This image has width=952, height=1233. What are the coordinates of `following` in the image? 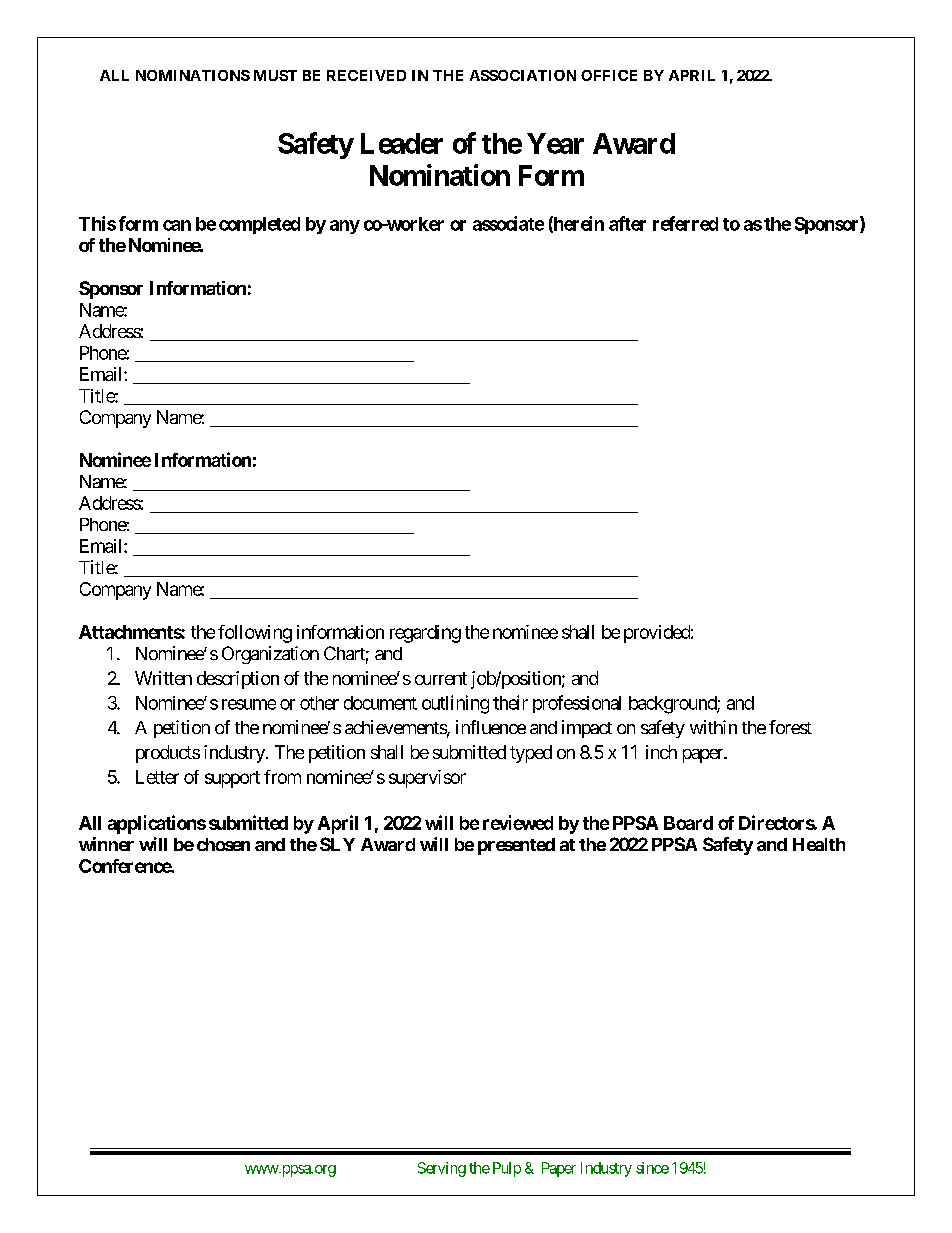 It's located at (255, 634).
